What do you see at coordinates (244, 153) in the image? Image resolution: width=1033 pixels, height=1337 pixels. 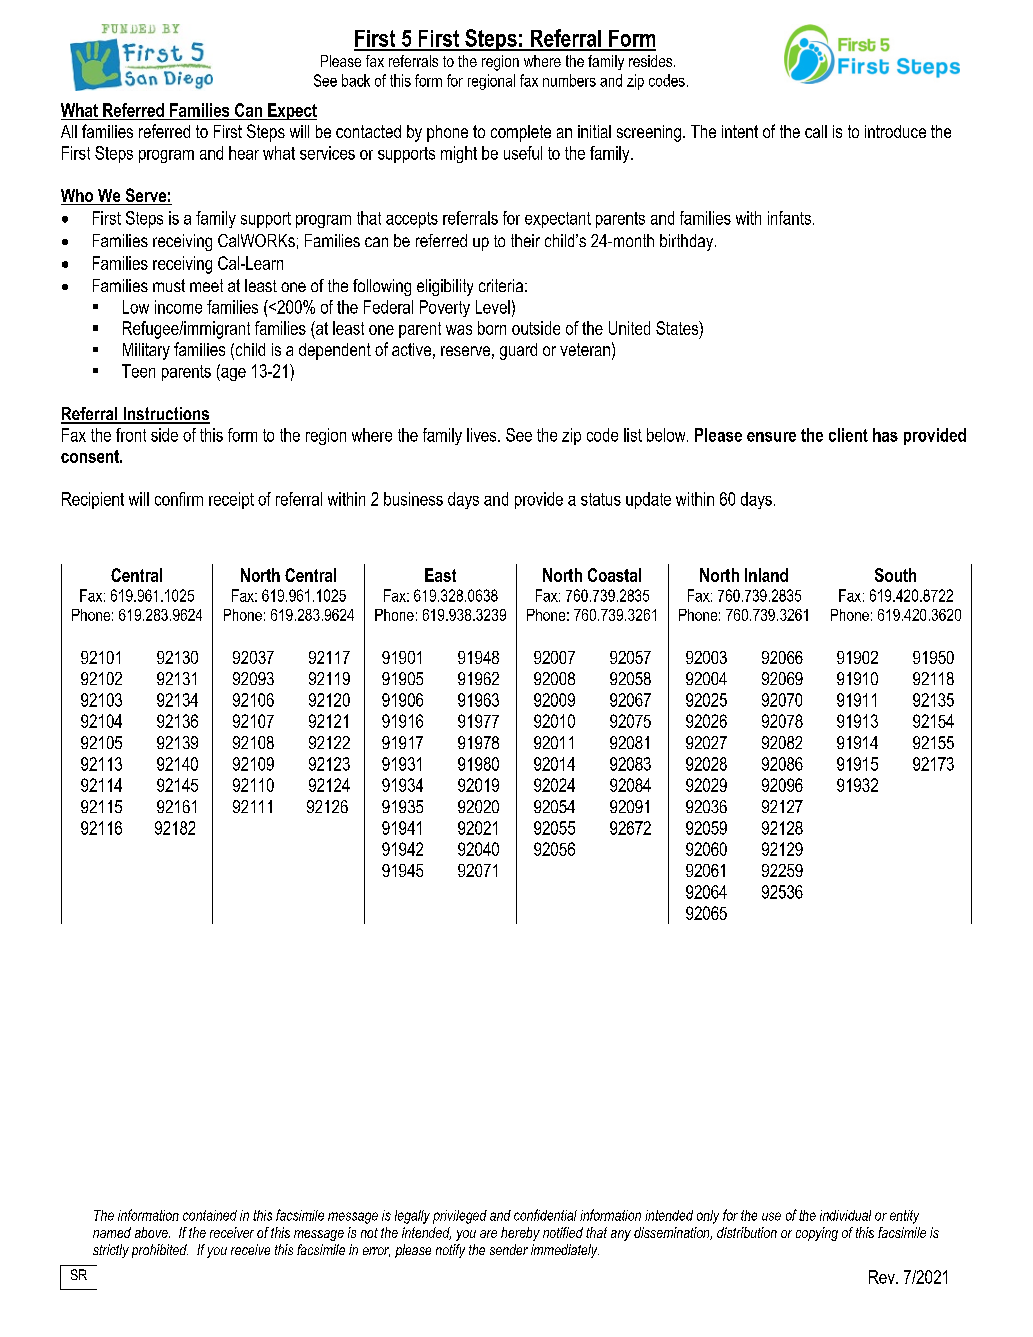 I see `hear` at bounding box center [244, 153].
